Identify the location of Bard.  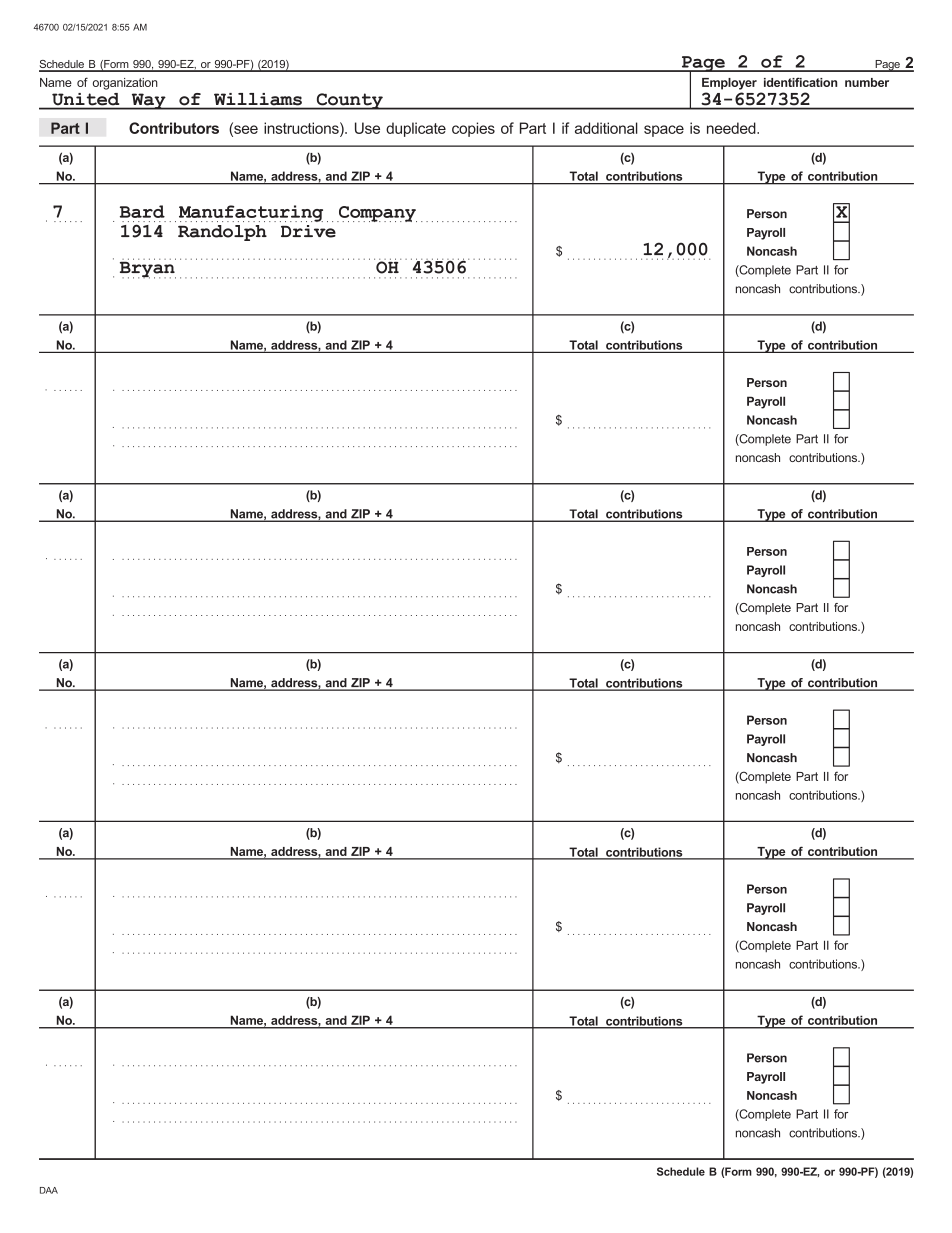
(142, 211).
